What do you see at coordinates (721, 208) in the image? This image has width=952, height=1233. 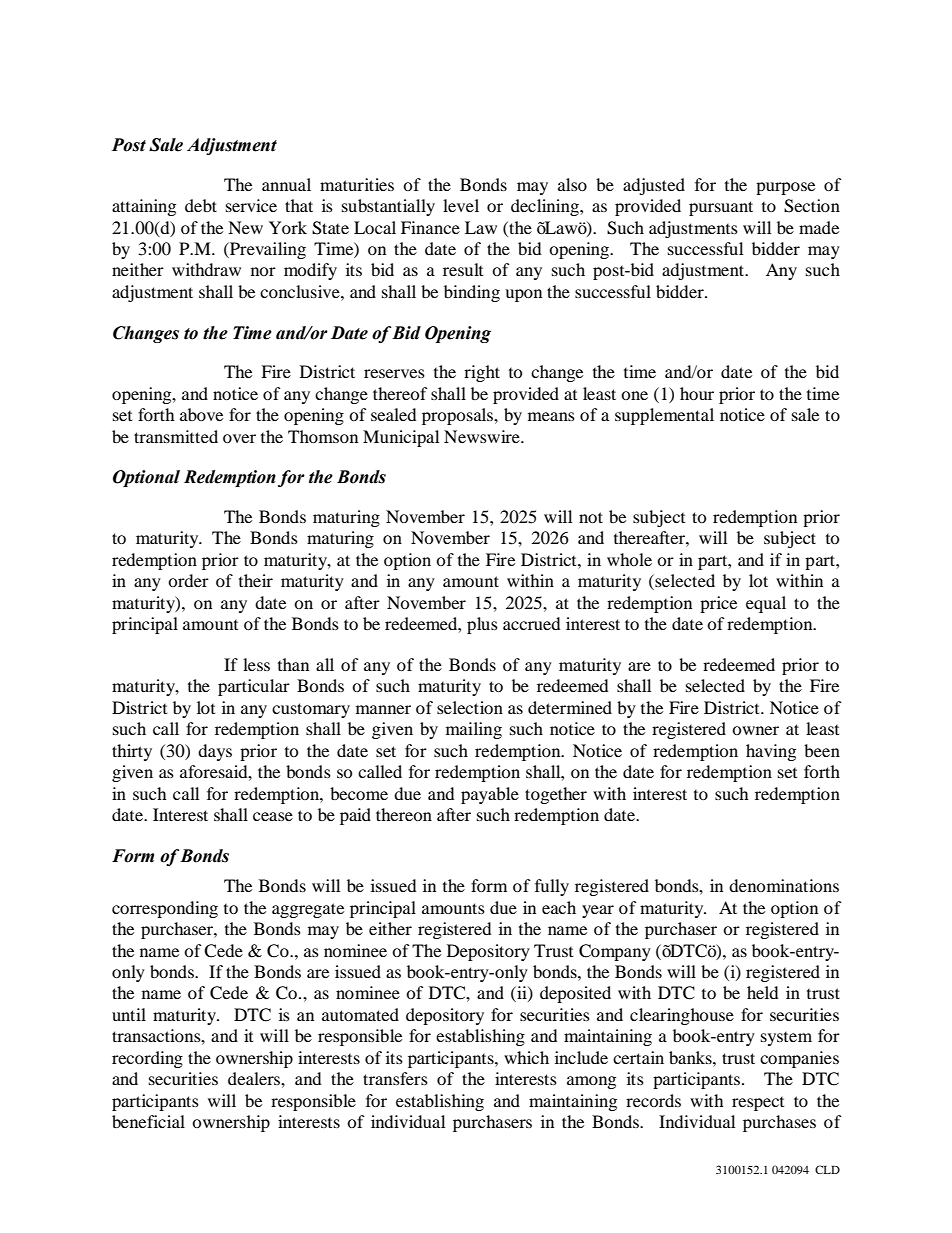 I see `pursuant` at bounding box center [721, 208].
